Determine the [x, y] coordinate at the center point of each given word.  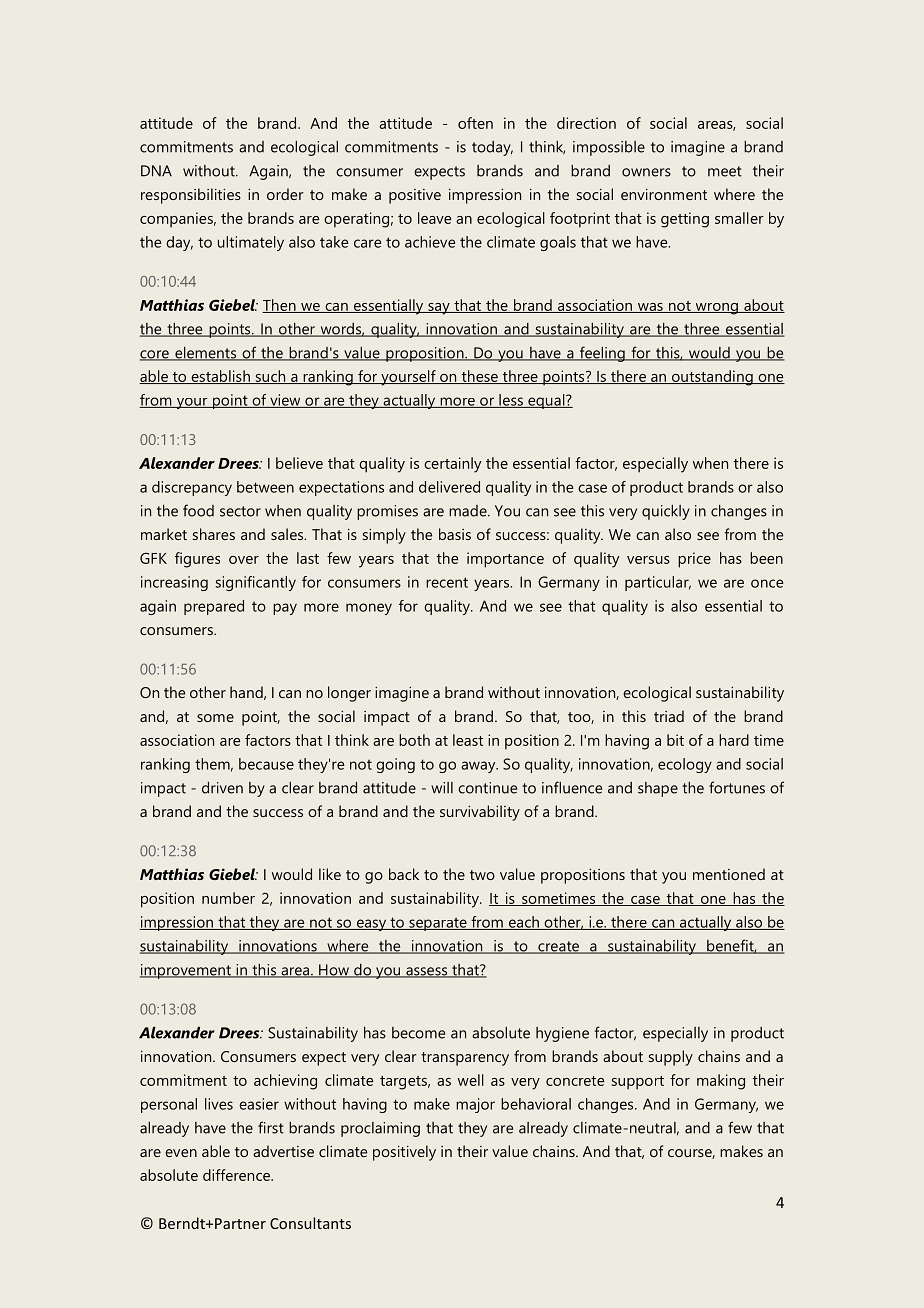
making [721, 1082]
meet [725, 171]
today [492, 148]
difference [238, 1175]
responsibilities [191, 196]
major [475, 1105]
